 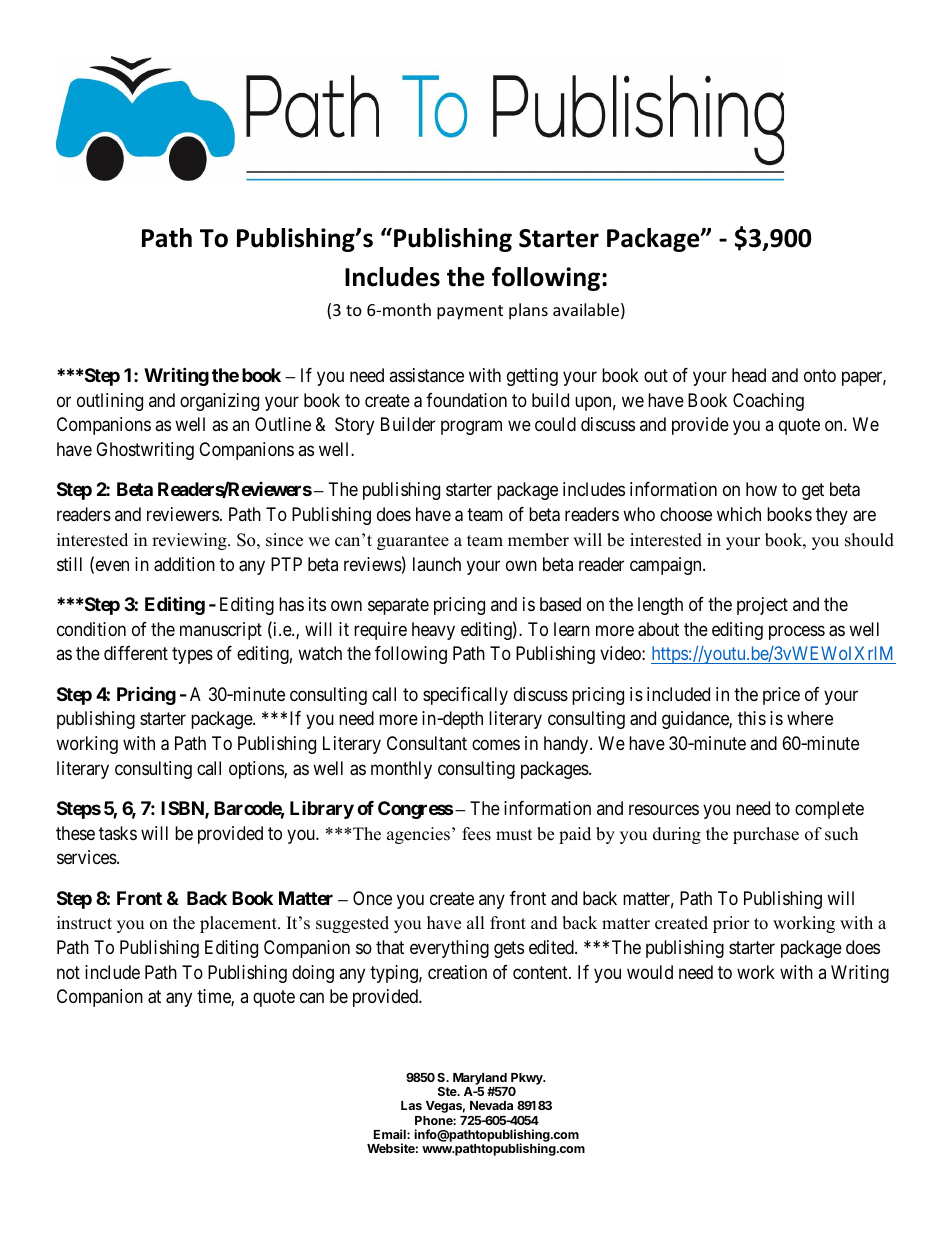 What do you see at coordinates (480, 1079) in the page?
I see `Maryland` at bounding box center [480, 1079].
